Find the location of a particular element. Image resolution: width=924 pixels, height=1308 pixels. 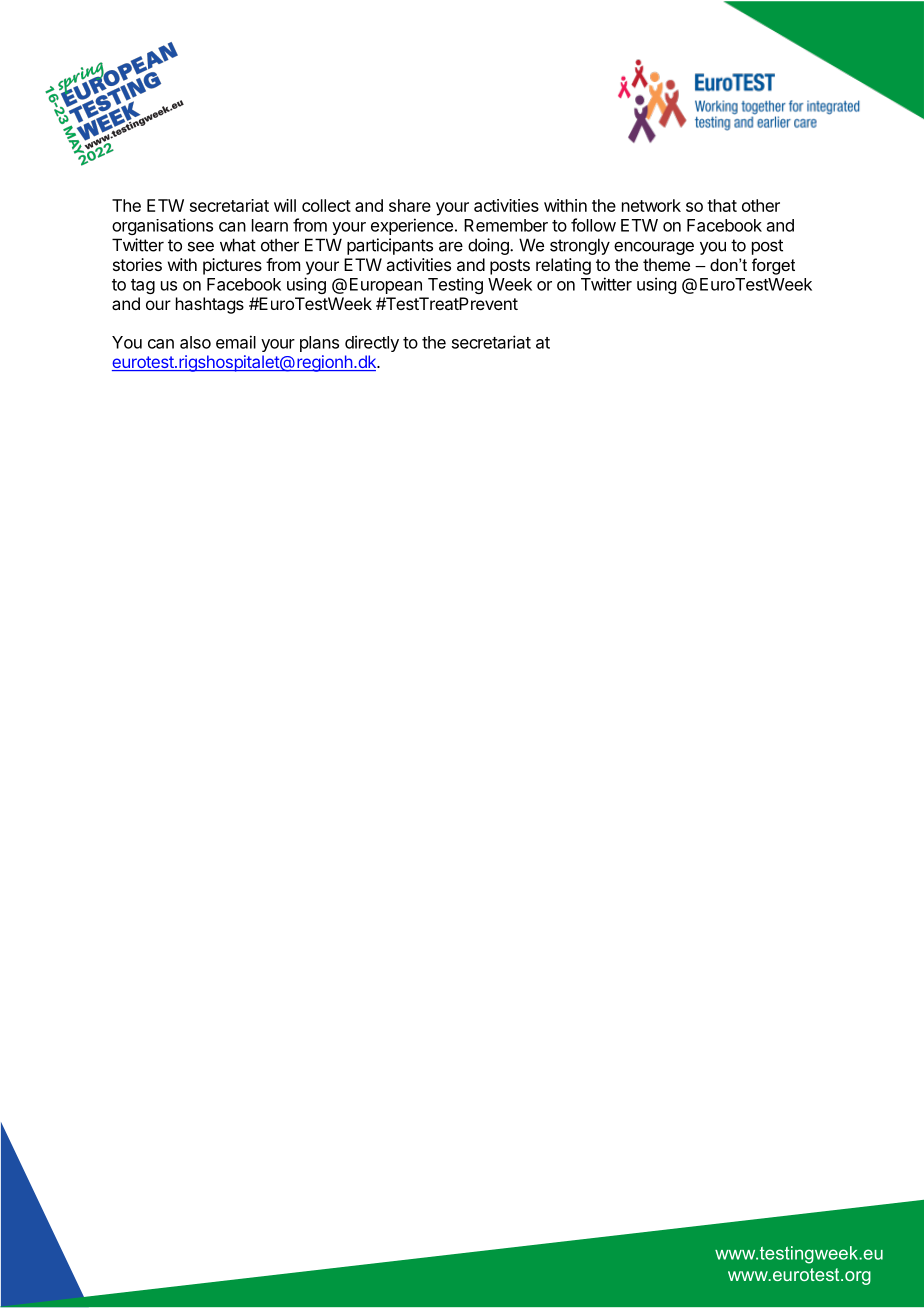

see is located at coordinates (201, 246).
